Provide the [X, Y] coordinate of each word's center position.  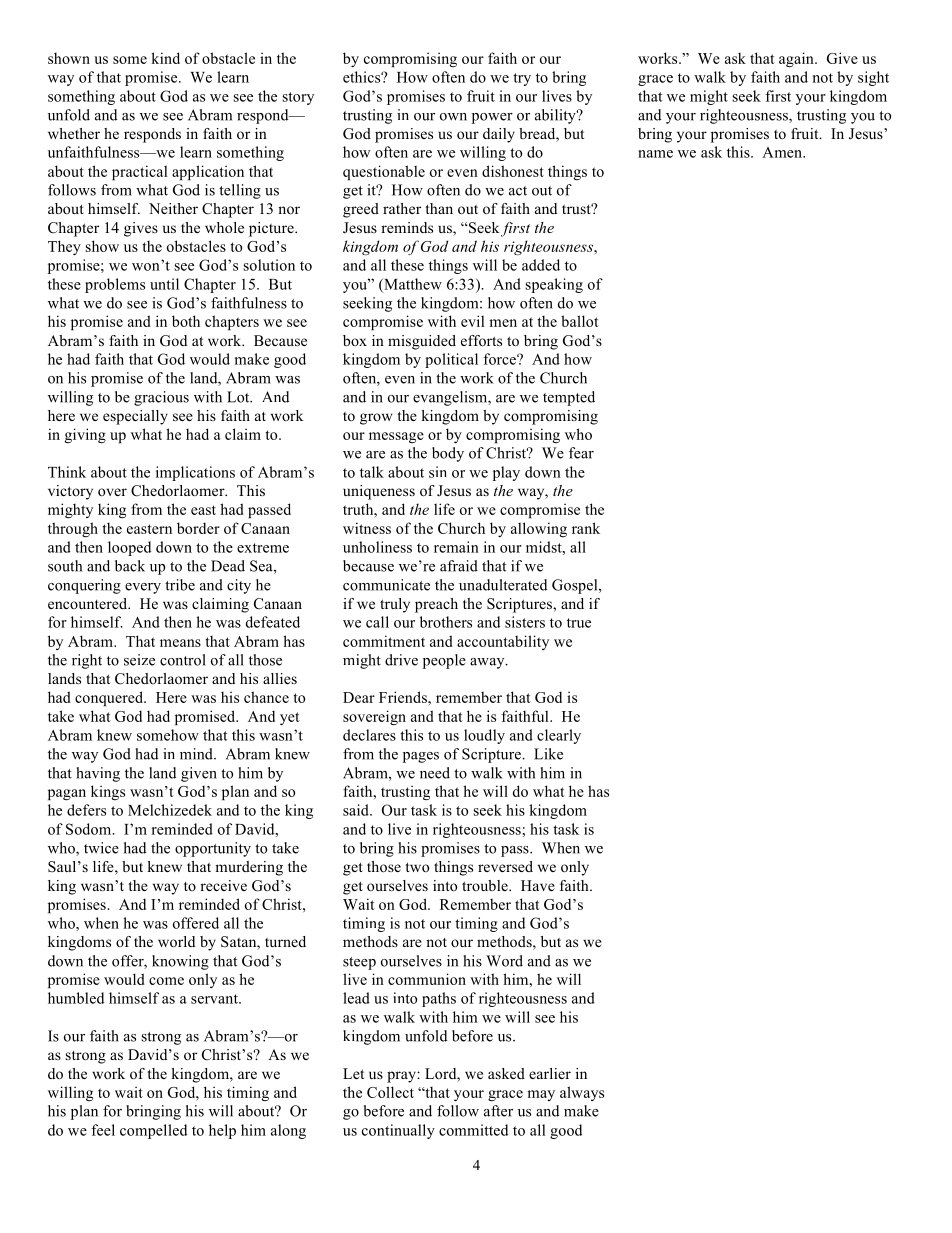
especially [135, 417]
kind [165, 58]
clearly [559, 736]
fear [581, 453]
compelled [153, 1131]
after [498, 1111]
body [448, 454]
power [492, 118]
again [797, 60]
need [435, 773]
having [98, 774]
